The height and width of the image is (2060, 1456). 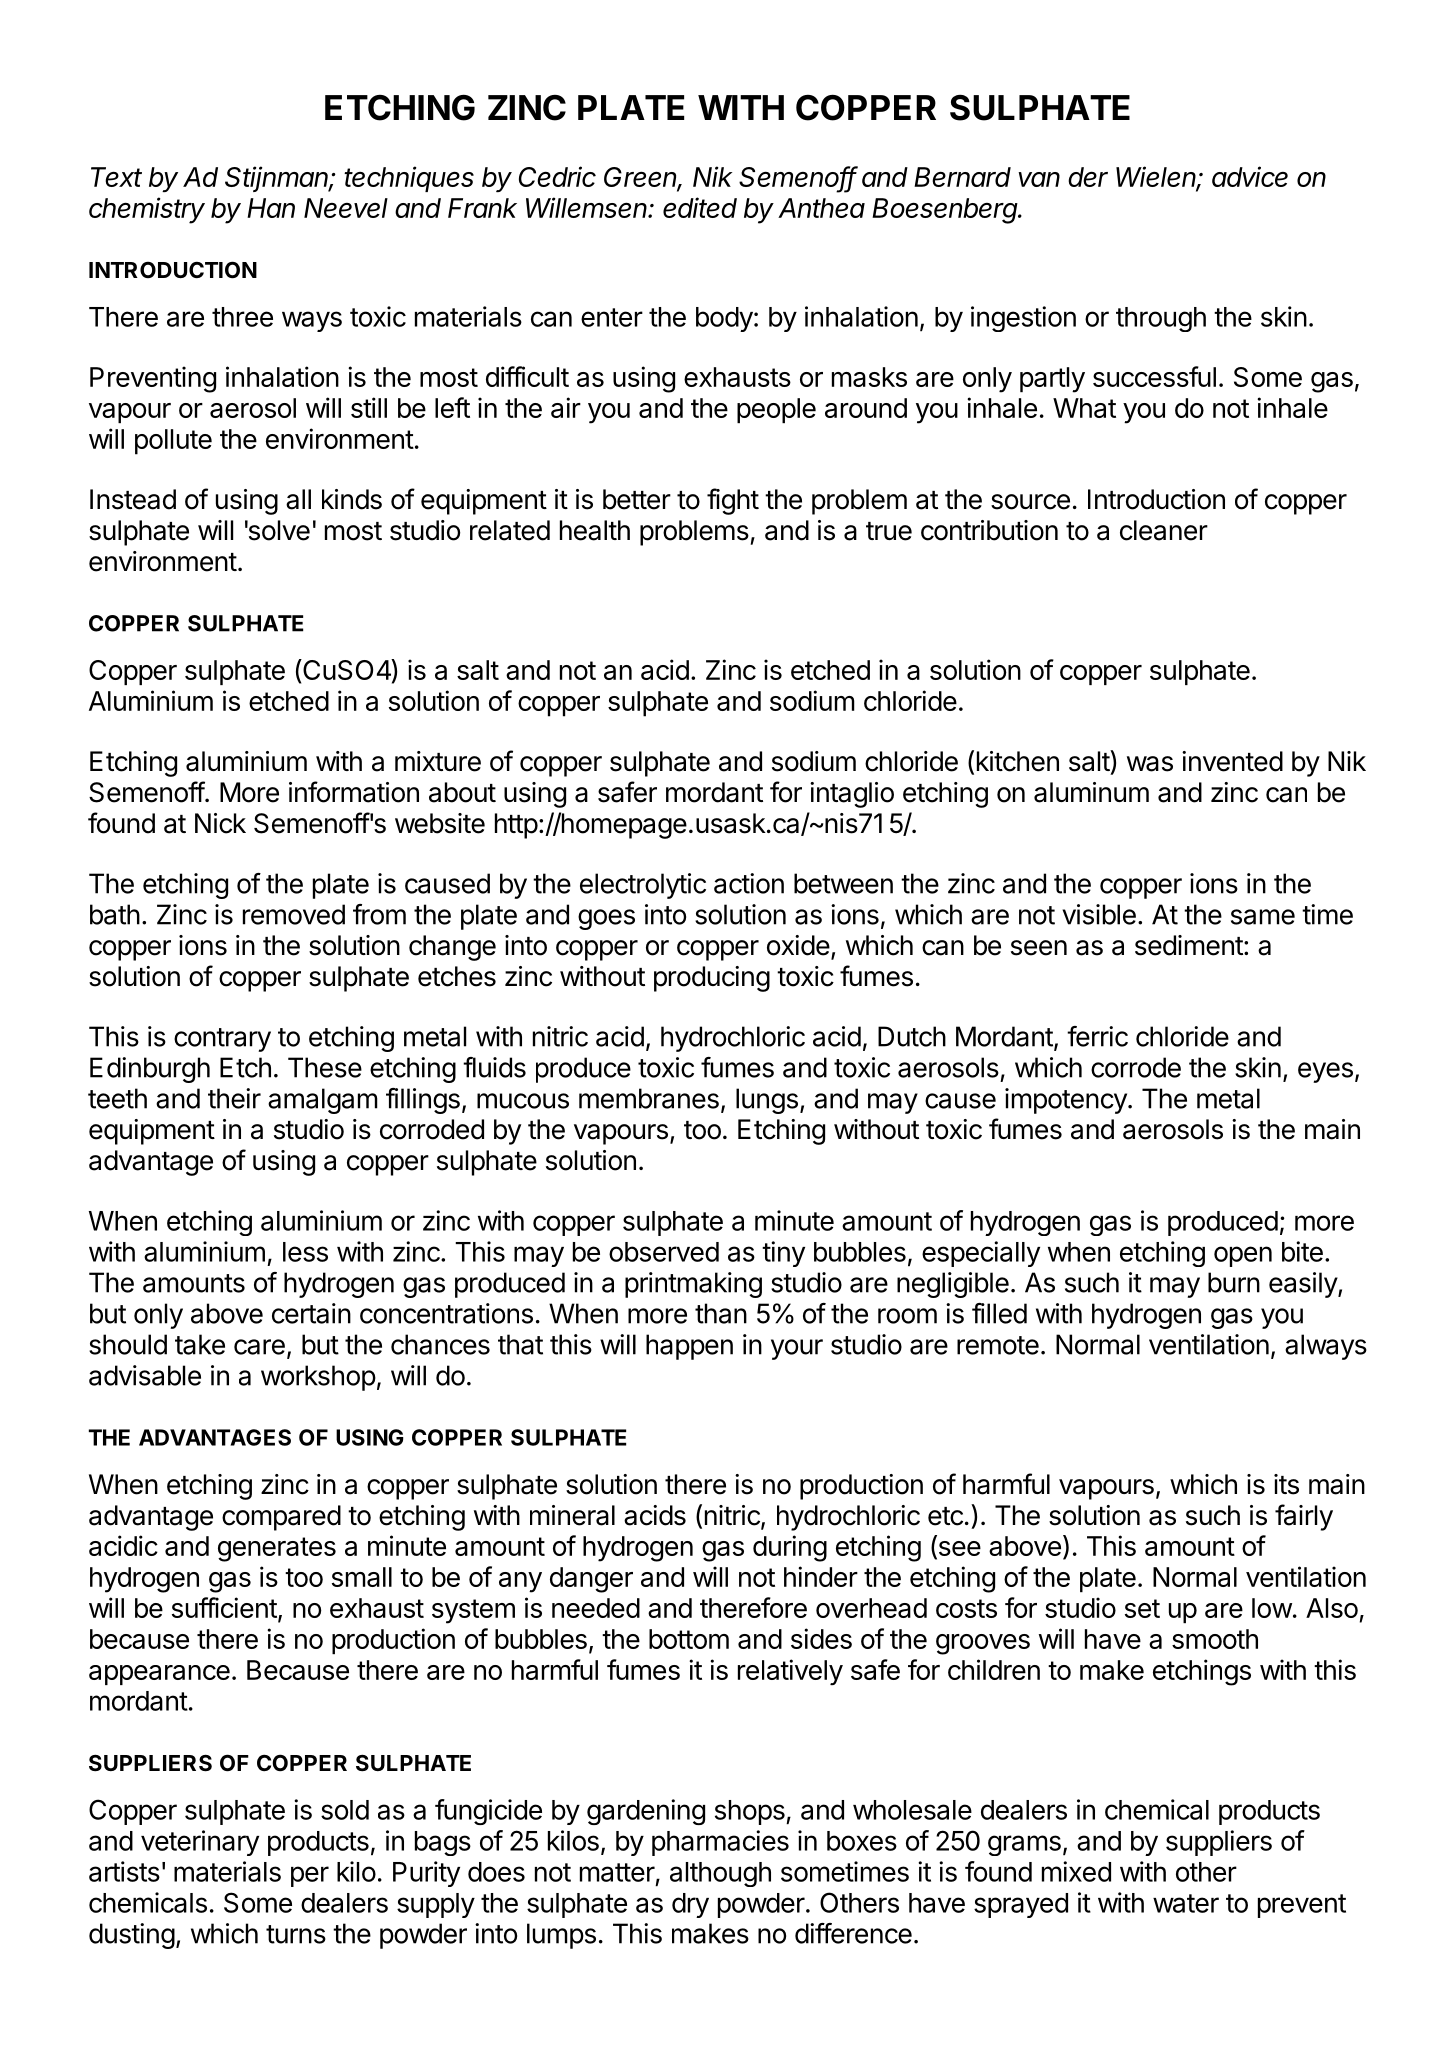 What do you see at coordinates (147, 210) in the image?
I see `chemistry` at bounding box center [147, 210].
